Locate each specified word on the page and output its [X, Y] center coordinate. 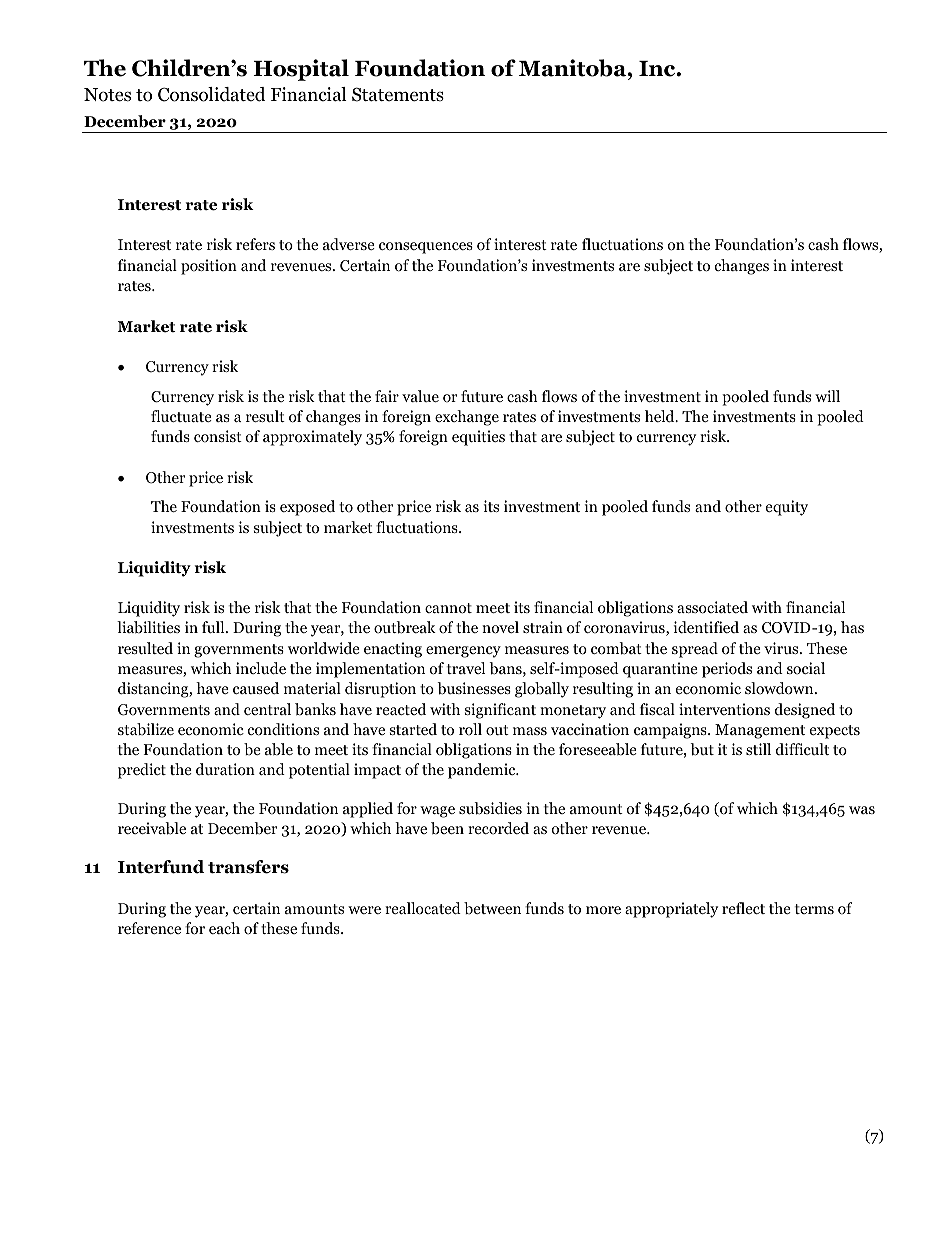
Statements [398, 94]
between [492, 908]
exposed [307, 508]
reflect [743, 908]
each [224, 928]
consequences [426, 248]
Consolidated [211, 94]
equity [787, 508]
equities [478, 438]
